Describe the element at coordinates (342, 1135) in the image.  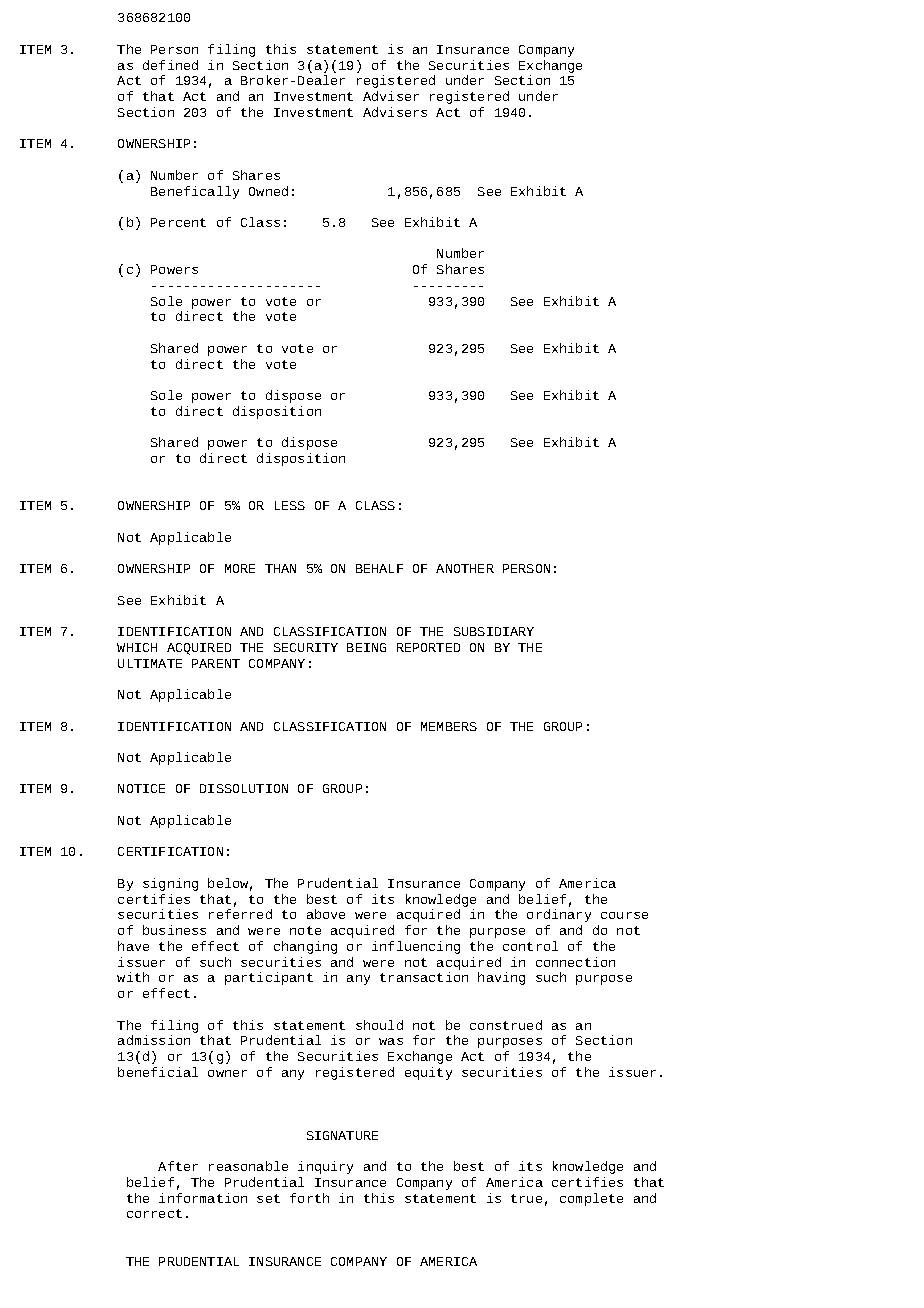
I see `SIGNATURE` at that location.
